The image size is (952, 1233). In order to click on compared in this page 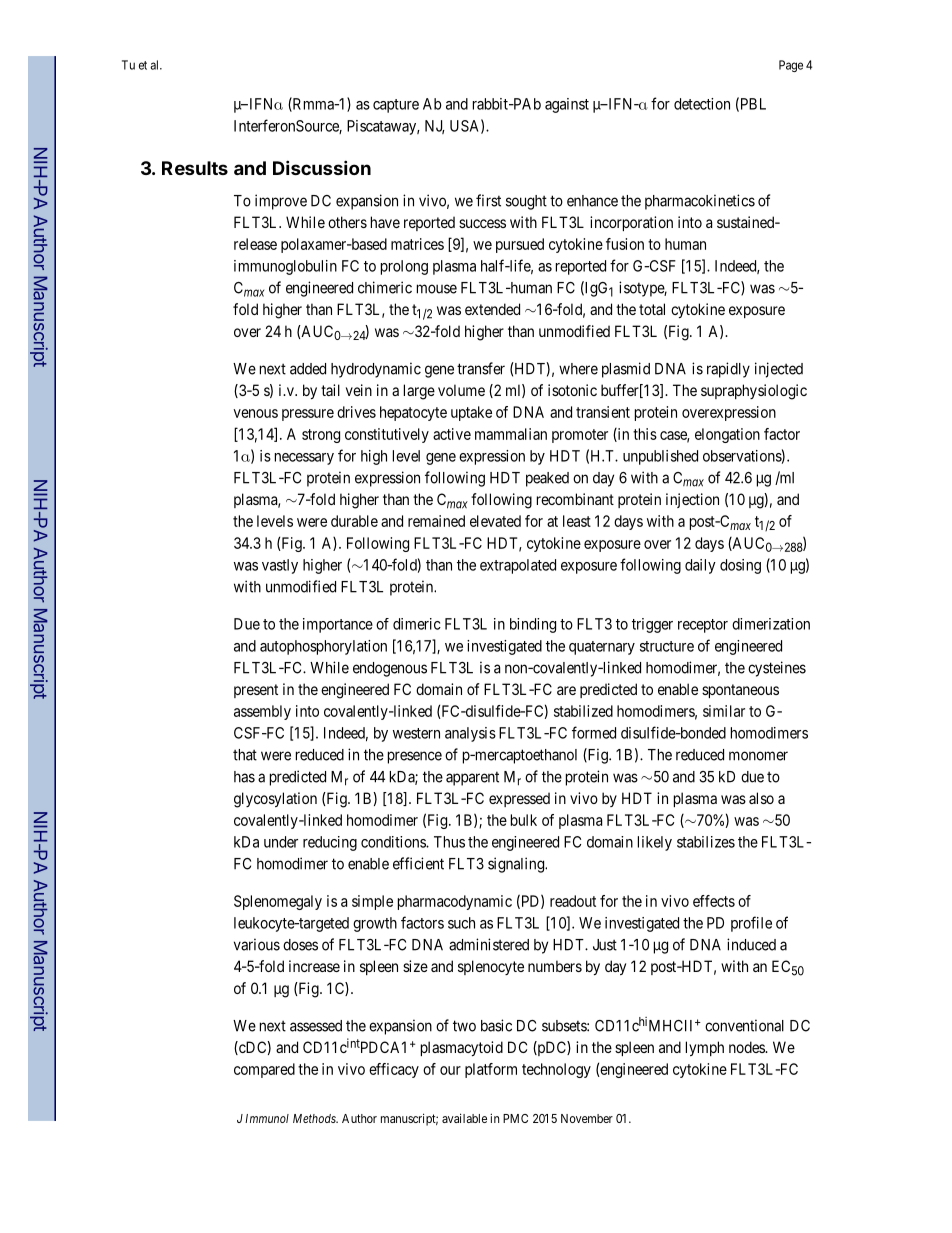, I will do `click(264, 1070)`.
